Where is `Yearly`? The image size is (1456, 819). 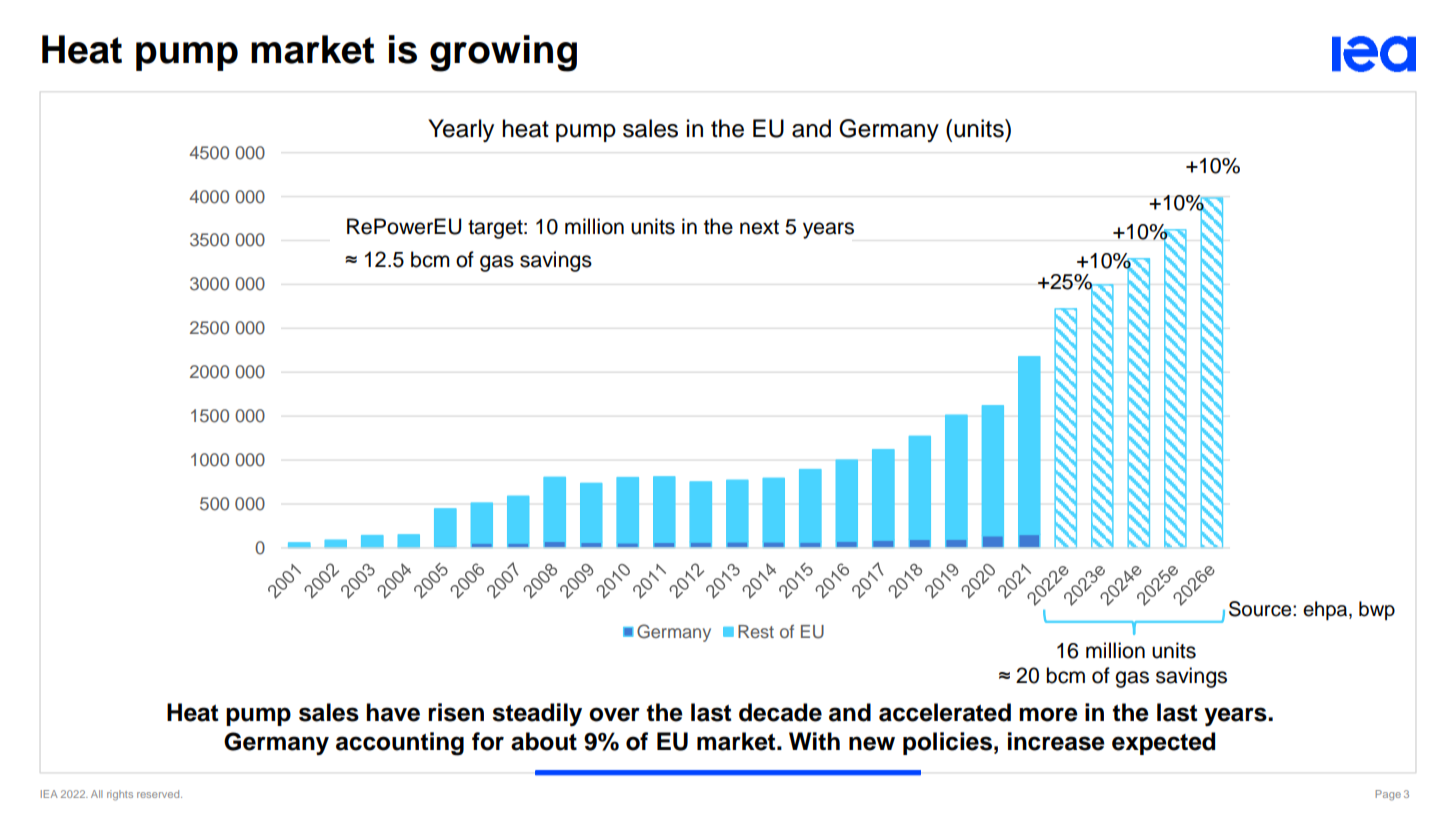
Yearly is located at coordinates (461, 130).
